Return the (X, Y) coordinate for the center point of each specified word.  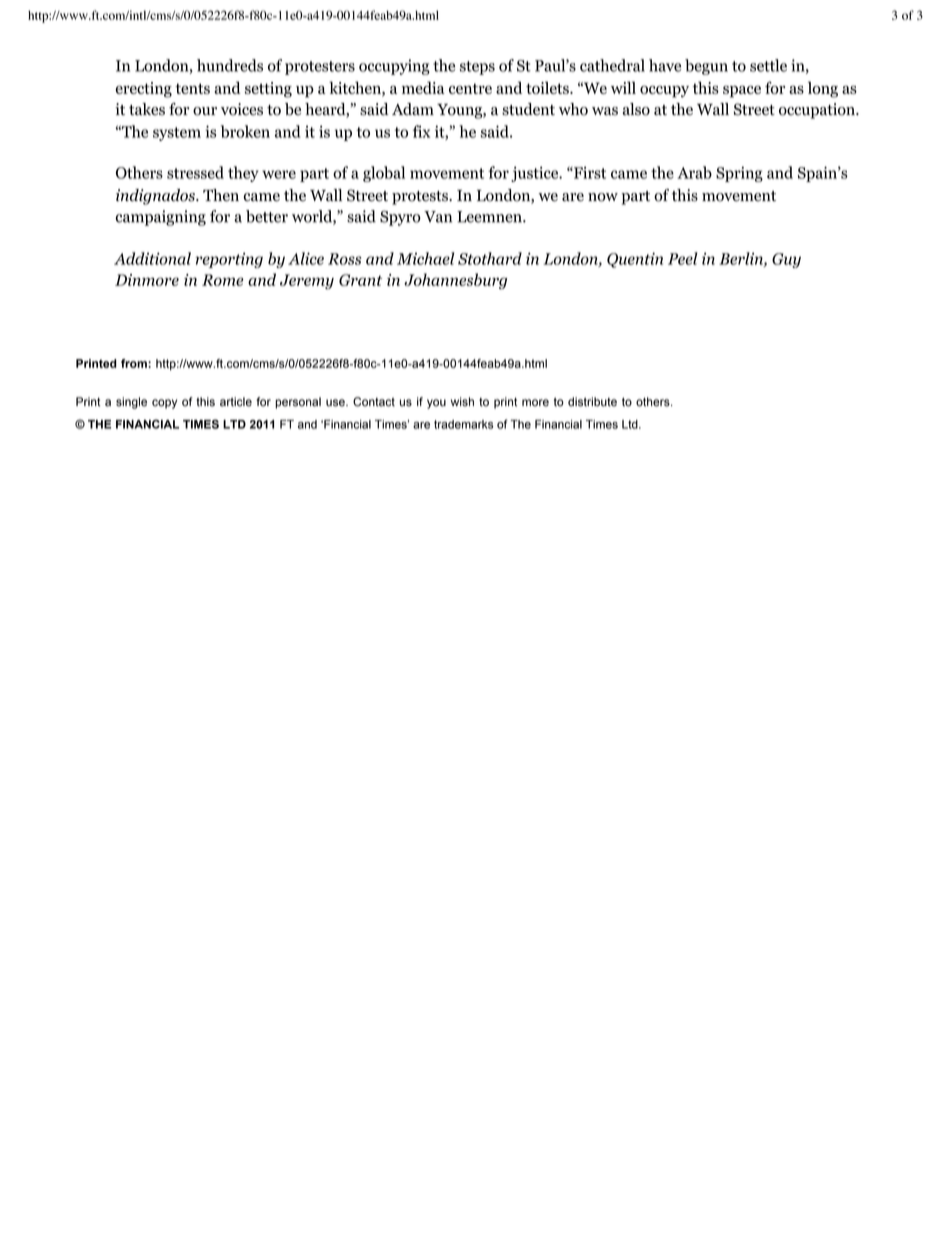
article (236, 402)
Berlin (742, 259)
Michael (425, 258)
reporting (229, 260)
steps (477, 68)
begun (706, 67)
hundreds (230, 65)
